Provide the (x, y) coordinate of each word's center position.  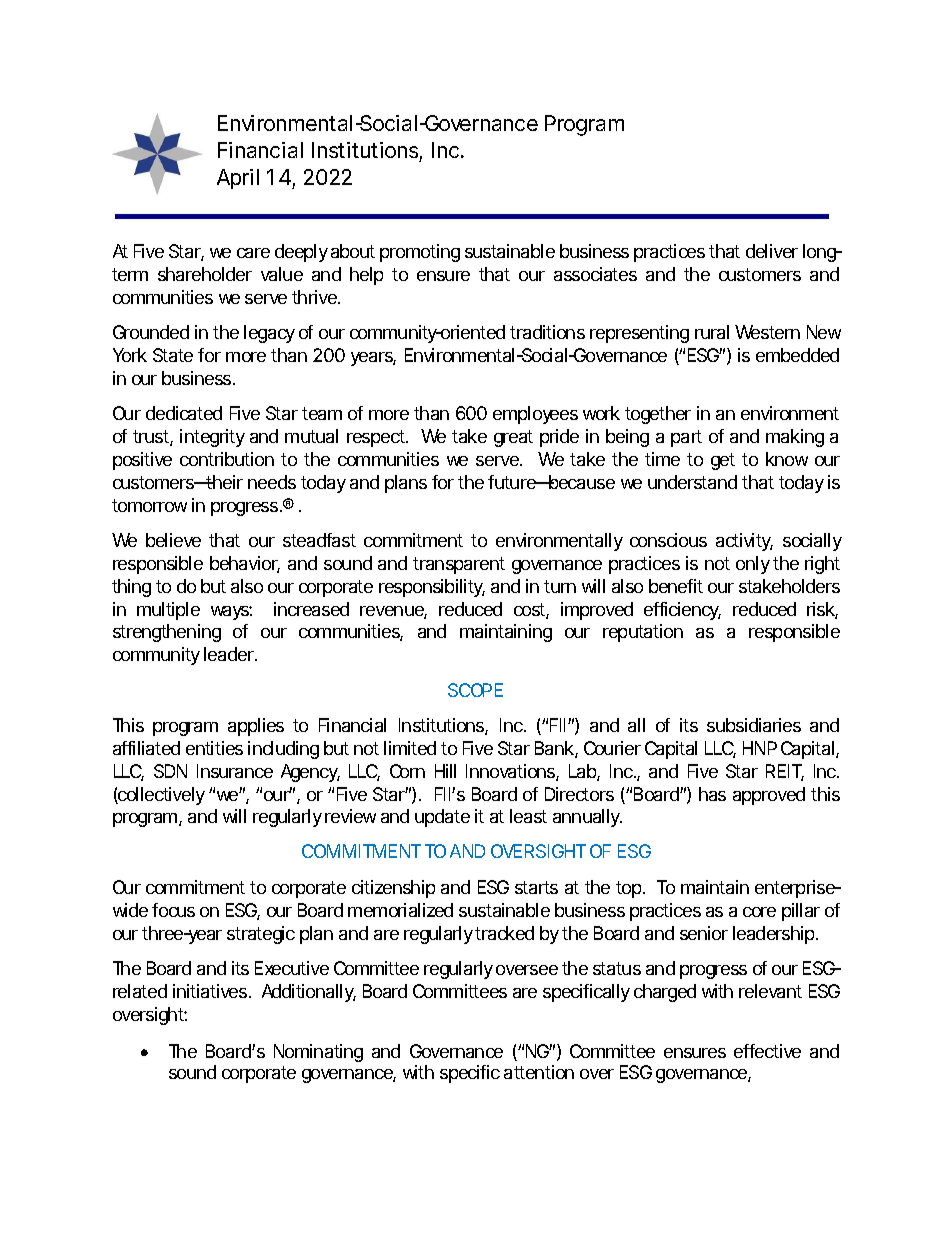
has (712, 794)
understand (692, 482)
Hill (445, 771)
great (513, 438)
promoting (420, 253)
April (238, 179)
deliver (772, 251)
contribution (227, 459)
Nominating (318, 1053)
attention (539, 1072)
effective (767, 1051)
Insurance (235, 771)
